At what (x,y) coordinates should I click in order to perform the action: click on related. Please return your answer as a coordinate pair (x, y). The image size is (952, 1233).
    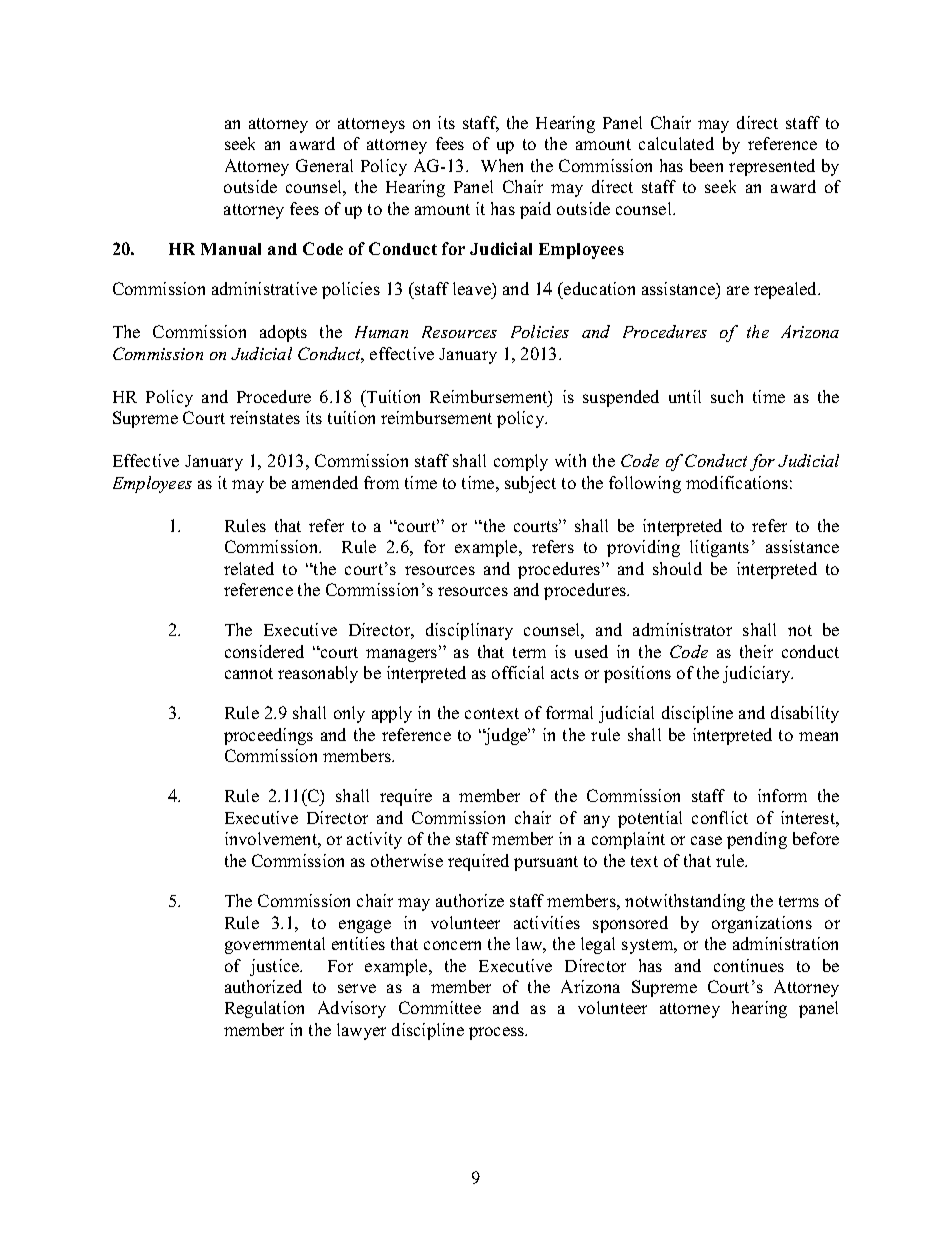
    Looking at the image, I should click on (249, 568).
